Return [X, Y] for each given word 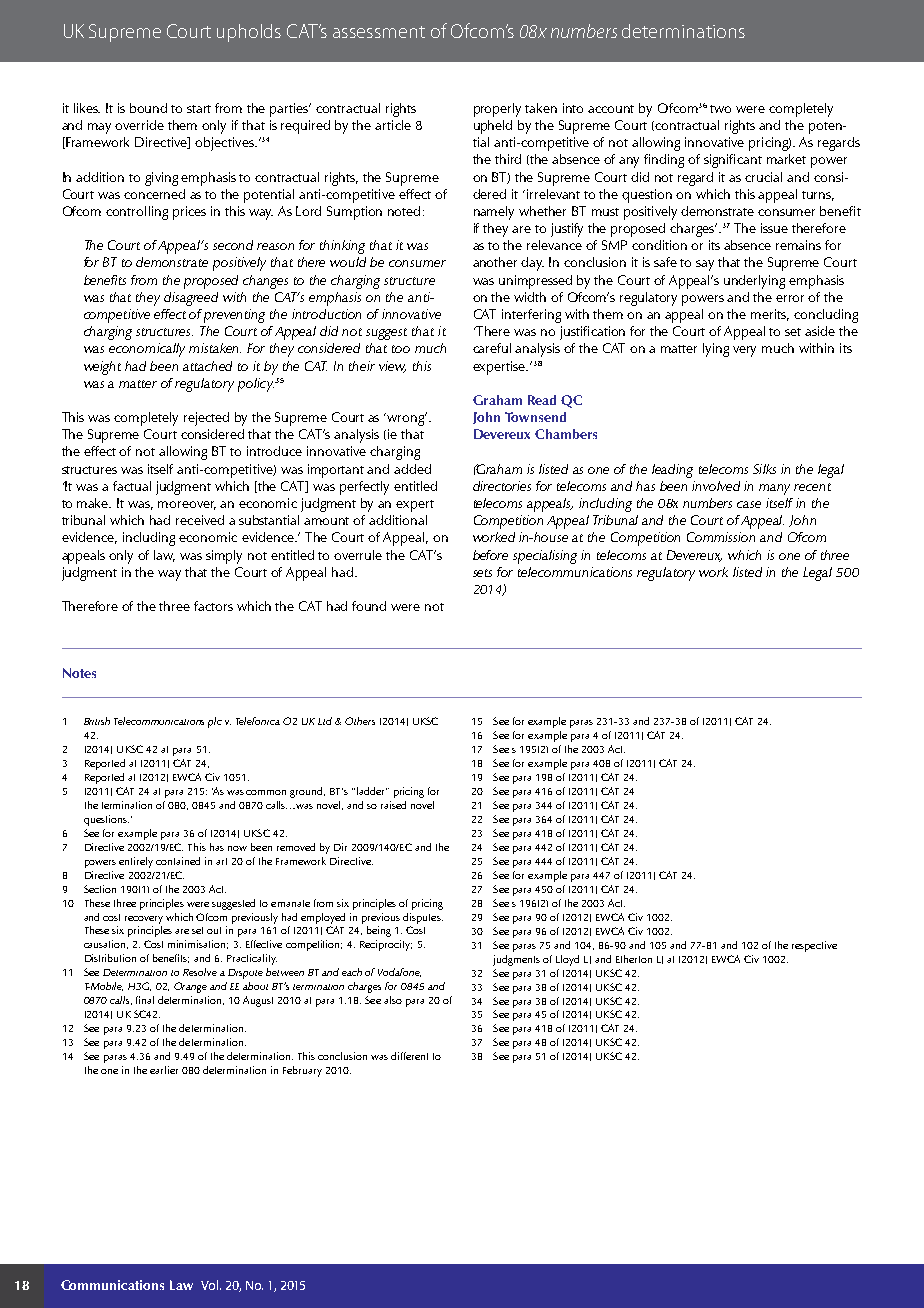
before [490, 555]
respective [814, 946]
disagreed [191, 299]
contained [178, 861]
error [790, 298]
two [720, 109]
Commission [721, 537]
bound [148, 108]
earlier [164, 1070]
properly [497, 110]
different [409, 1056]
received [200, 520]
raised [393, 805]
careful [492, 348]
